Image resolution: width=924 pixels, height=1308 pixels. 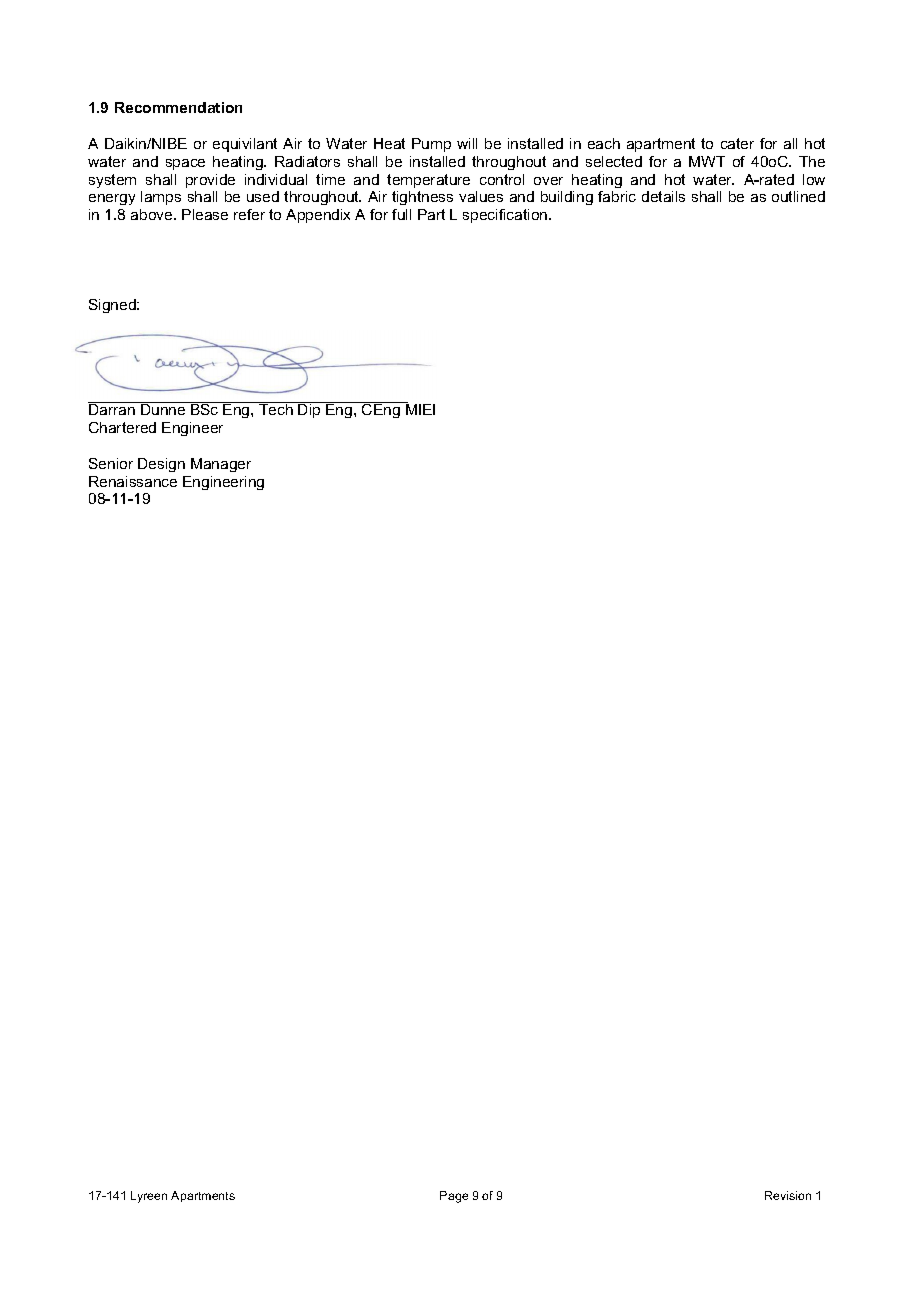 I want to click on will, so click(x=467, y=143).
